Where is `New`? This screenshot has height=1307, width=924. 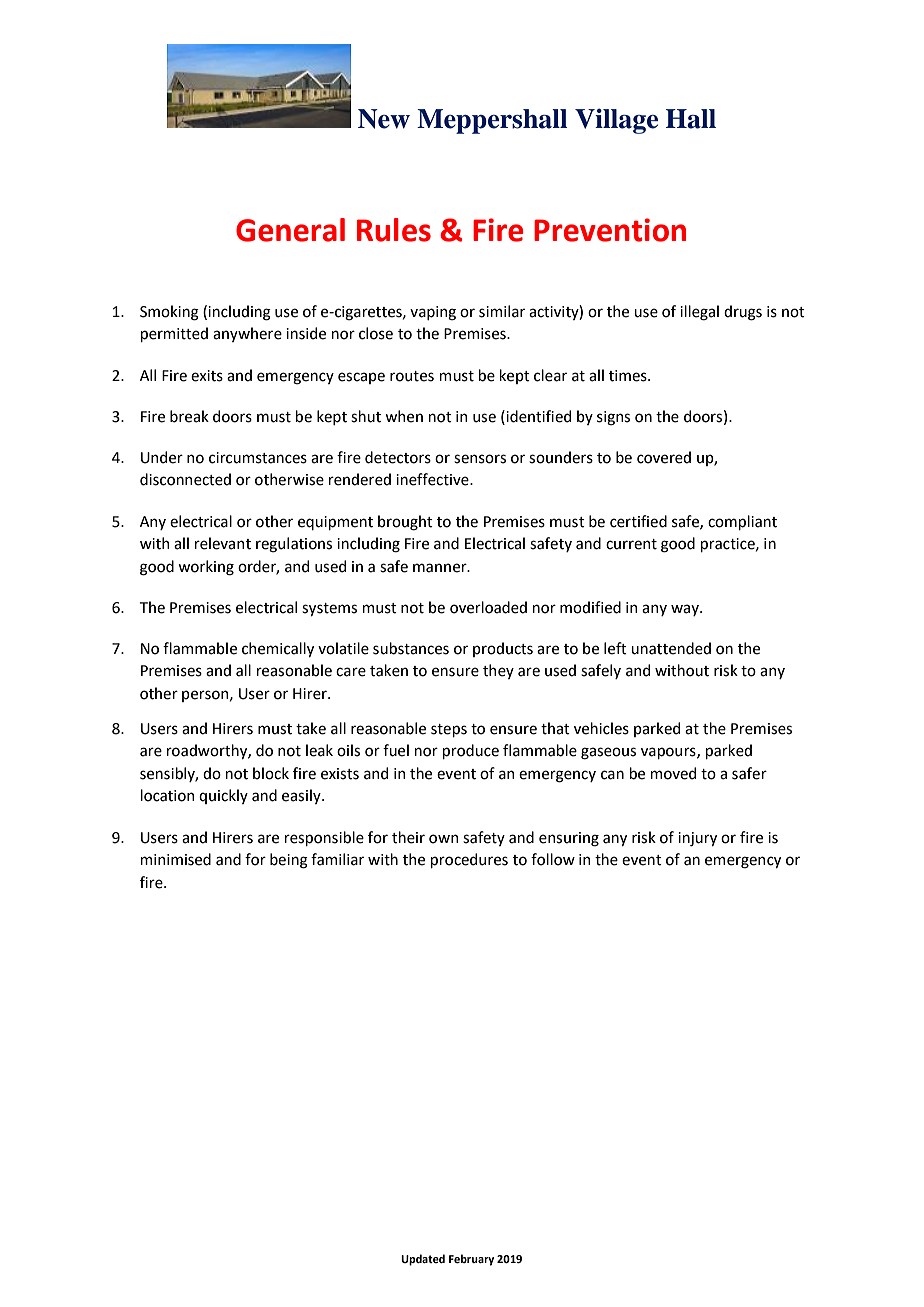
New is located at coordinates (384, 119).
